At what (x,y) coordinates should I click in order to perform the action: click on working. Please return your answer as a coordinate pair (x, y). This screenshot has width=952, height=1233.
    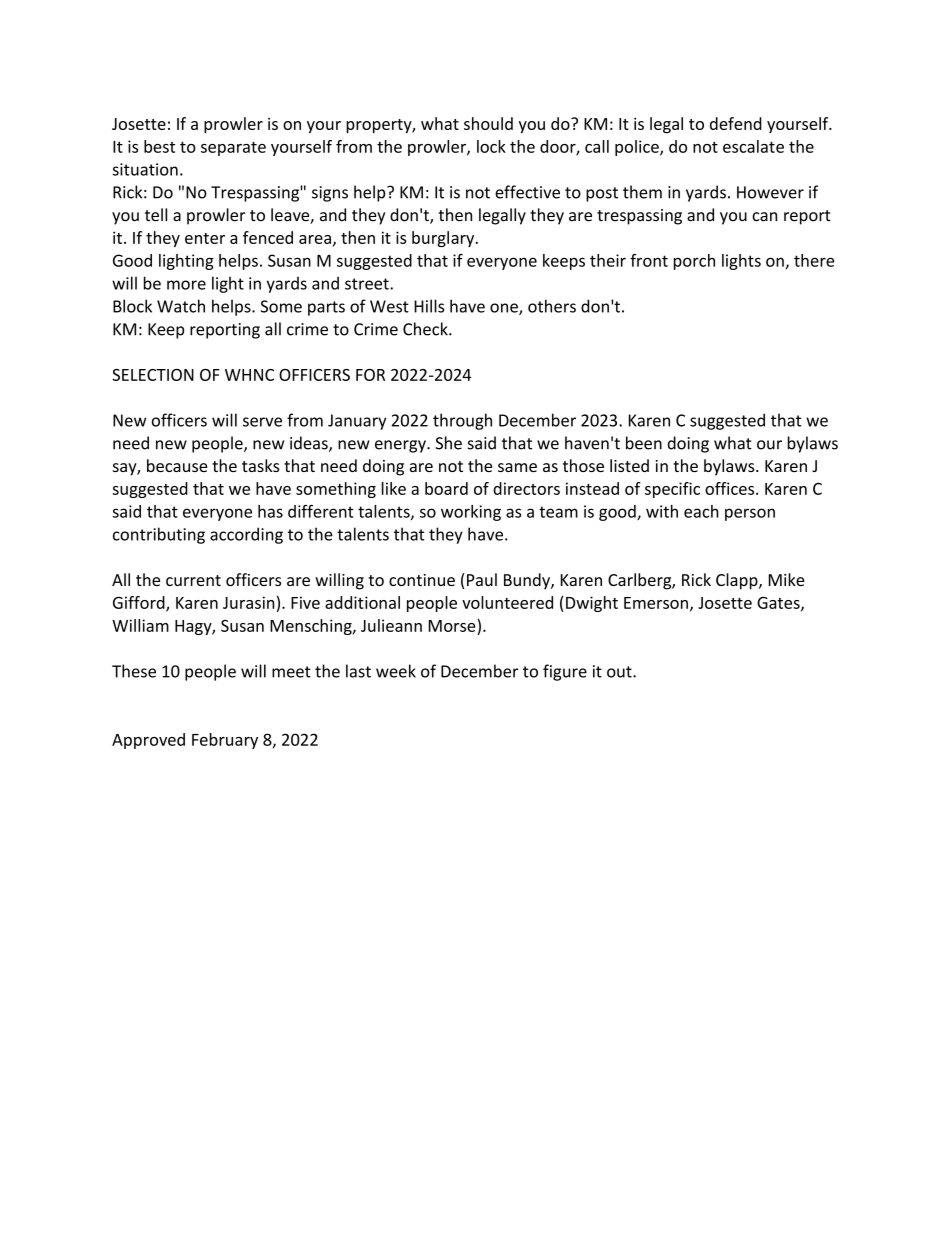
    Looking at the image, I should click on (471, 513).
